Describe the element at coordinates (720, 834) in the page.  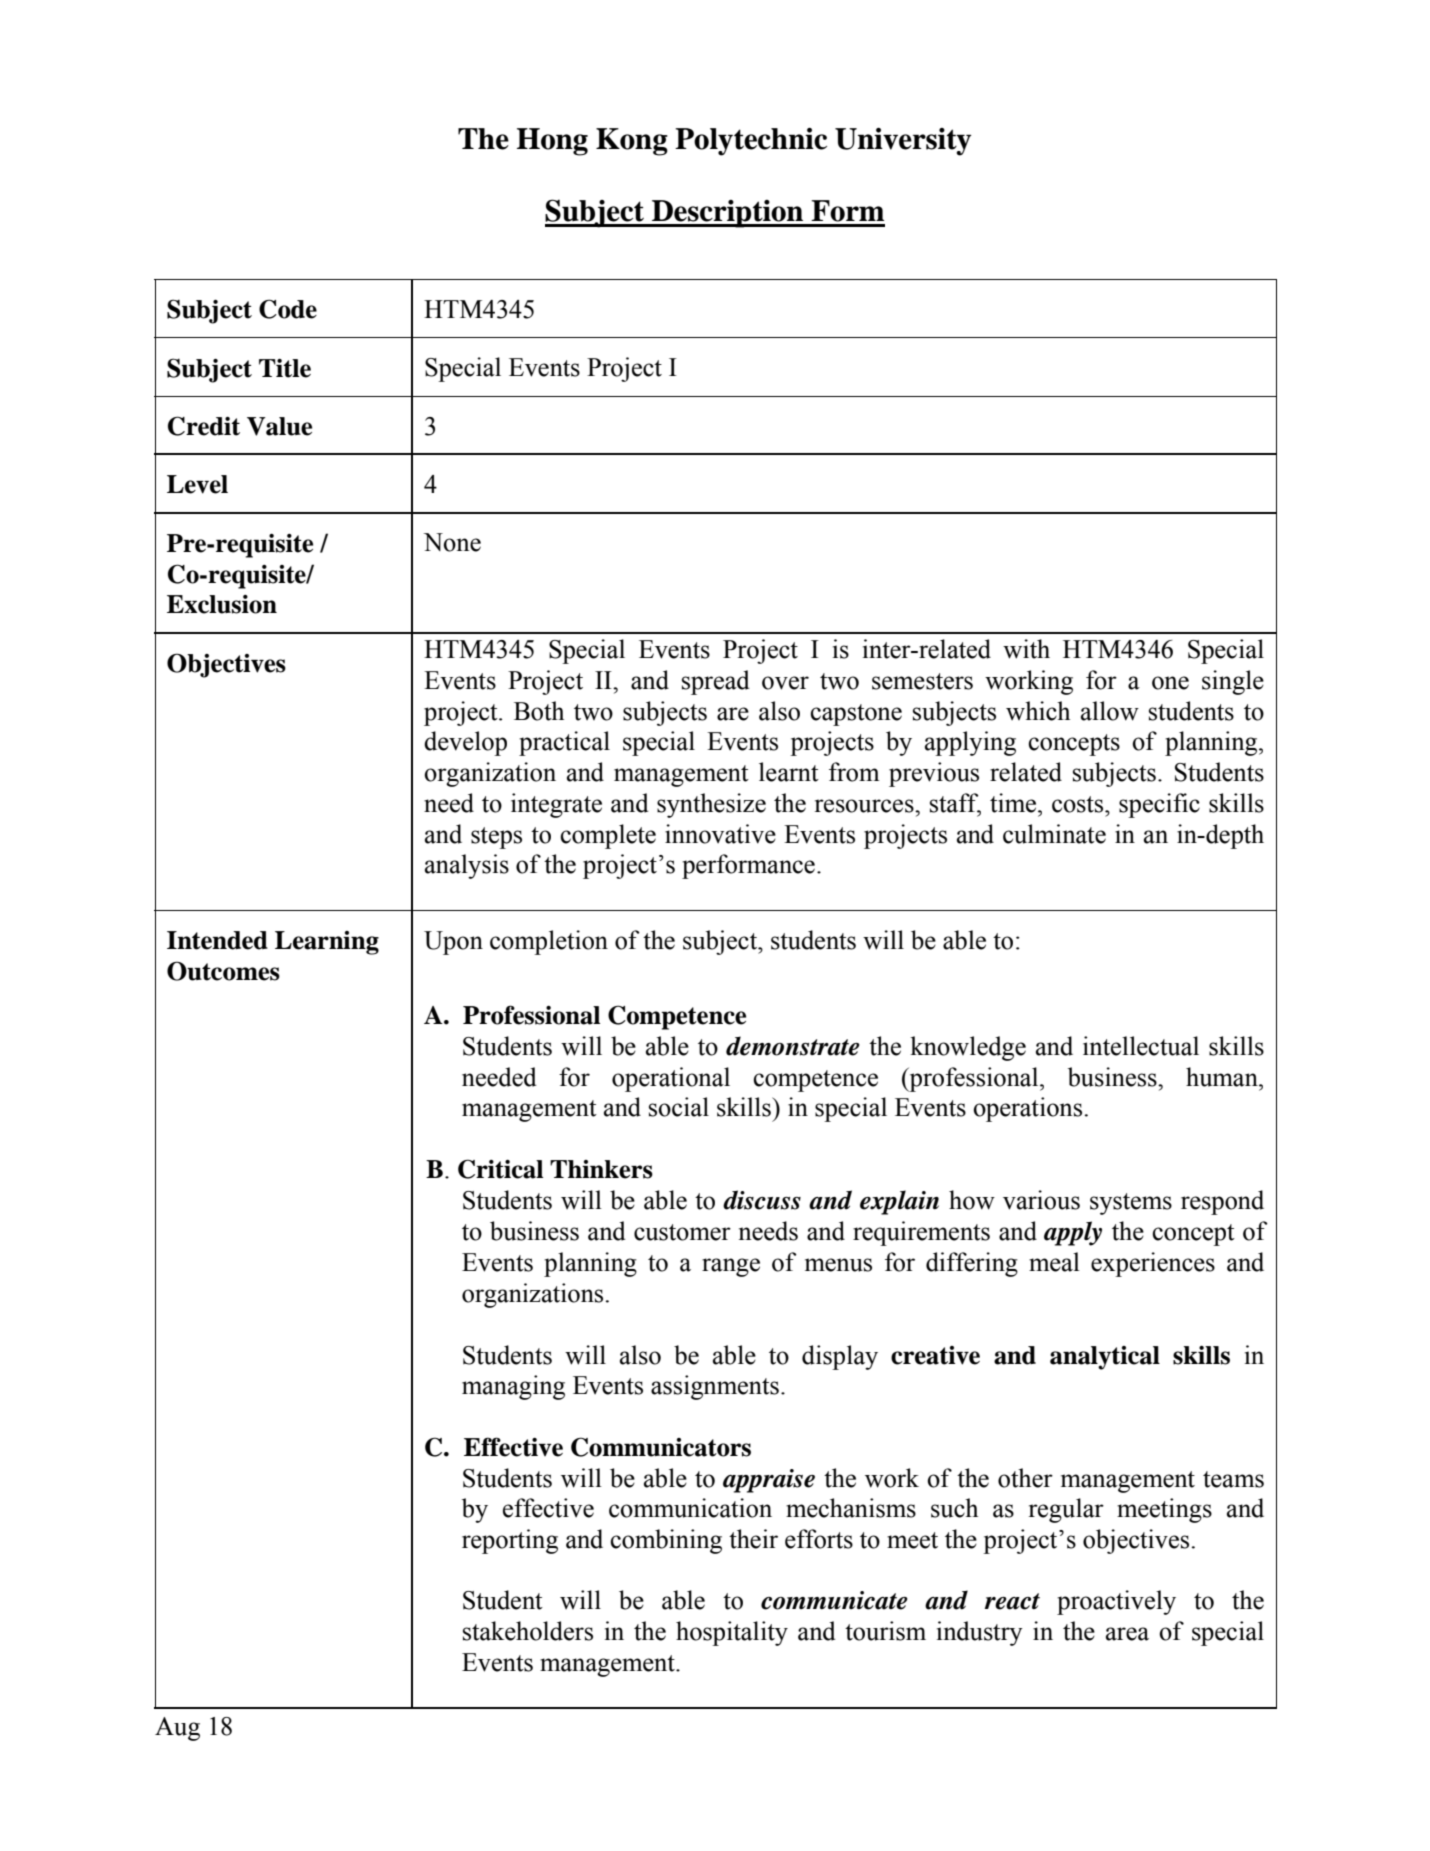
I see `innovative` at that location.
